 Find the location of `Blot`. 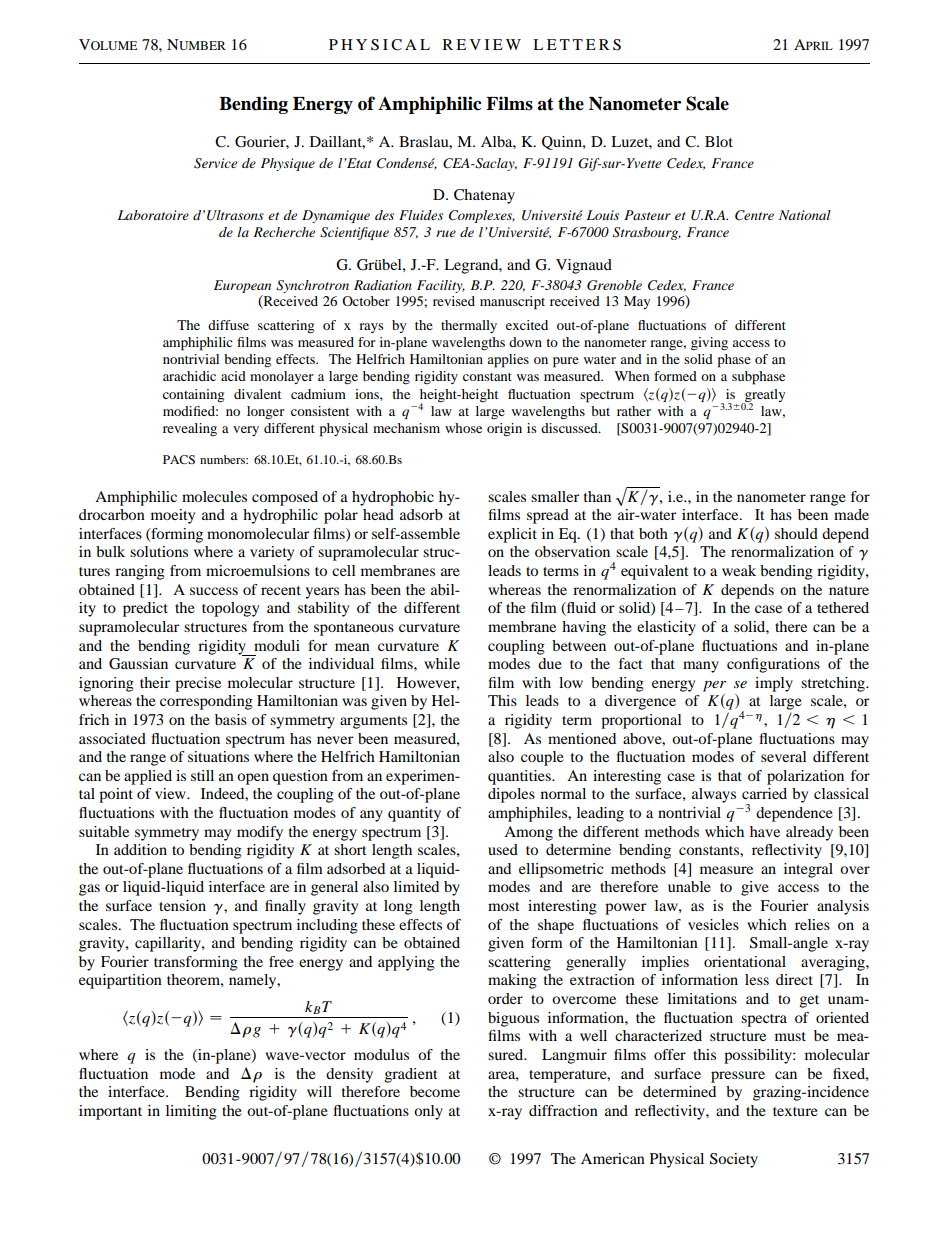

Blot is located at coordinates (719, 141).
